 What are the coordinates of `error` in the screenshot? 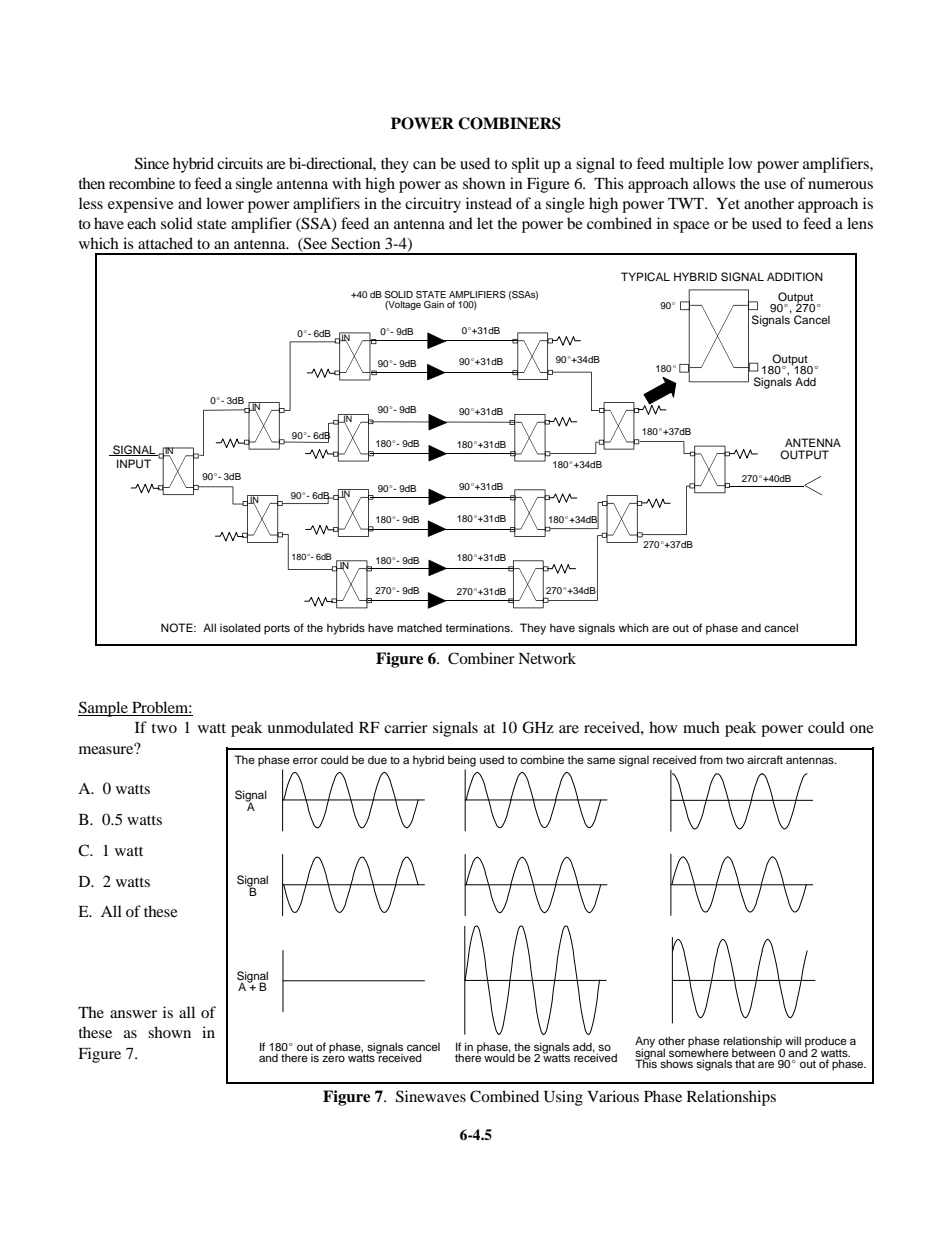 It's located at (305, 761).
